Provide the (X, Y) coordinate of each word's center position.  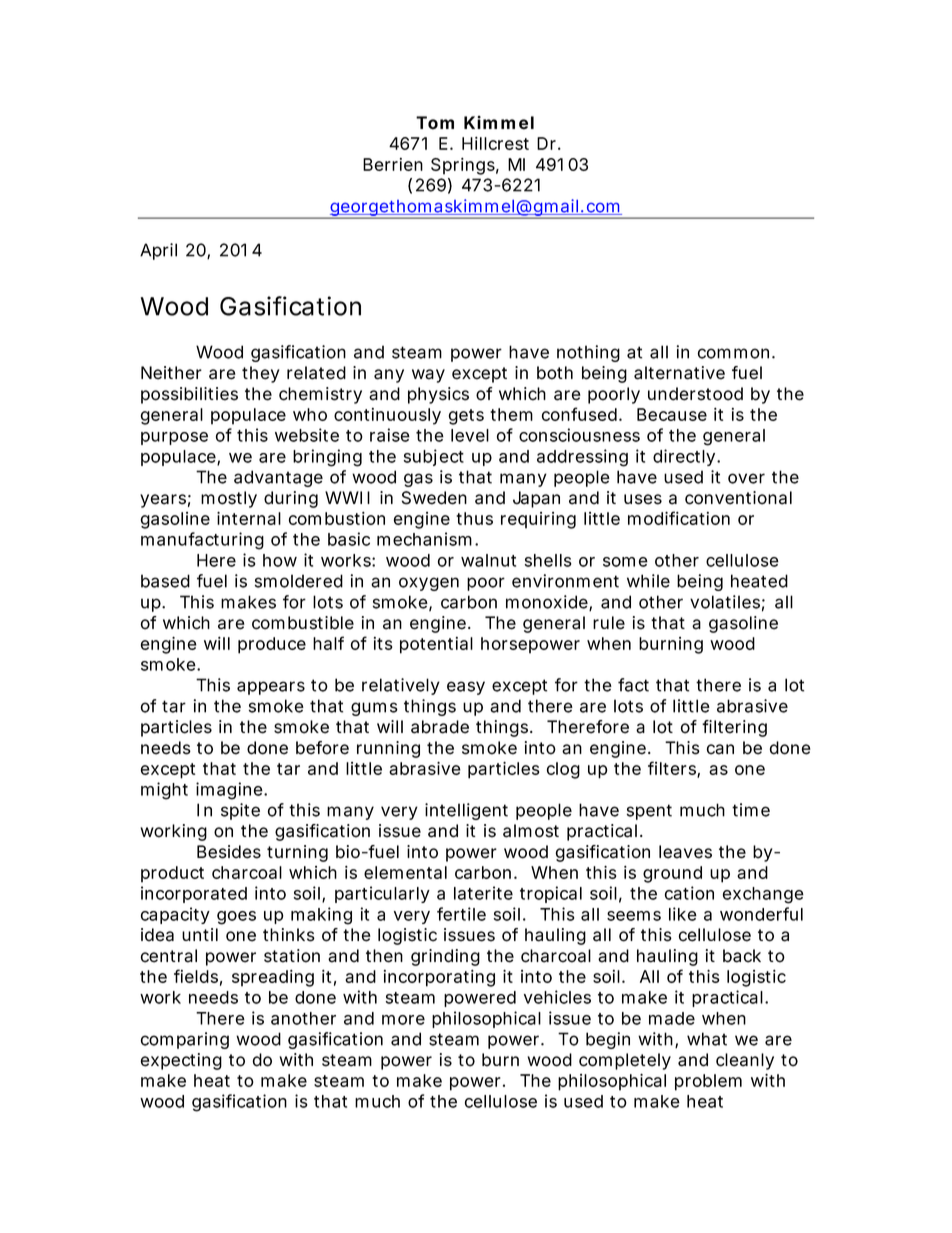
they (261, 374)
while (648, 581)
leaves (685, 852)
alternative (679, 373)
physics (438, 395)
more (403, 1020)
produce (272, 645)
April (158, 251)
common (733, 353)
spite (240, 811)
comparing (185, 1040)
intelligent (466, 811)
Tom (435, 123)
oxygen (429, 584)
